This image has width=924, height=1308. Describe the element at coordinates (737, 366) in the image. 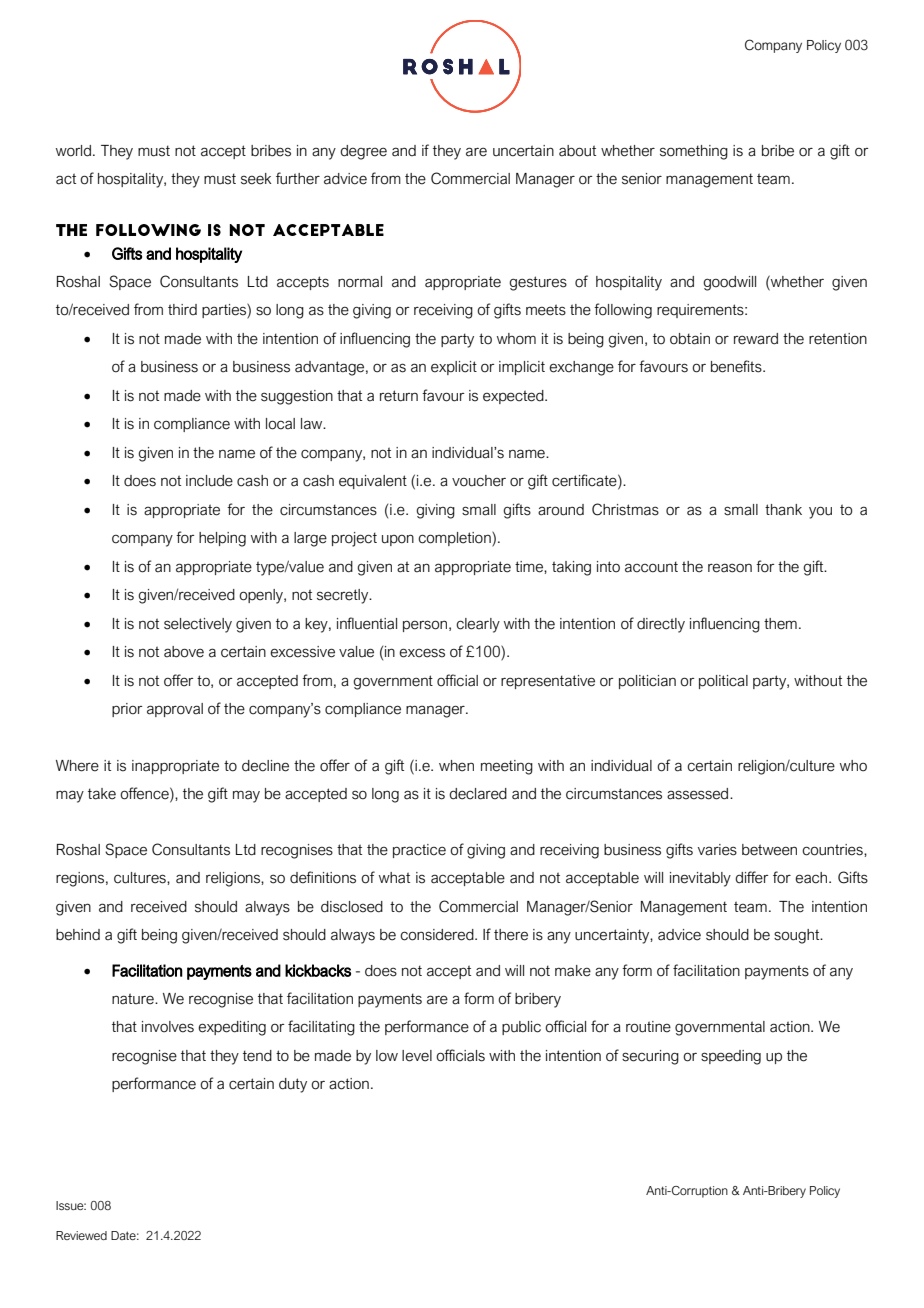

I see `benefits` at that location.
